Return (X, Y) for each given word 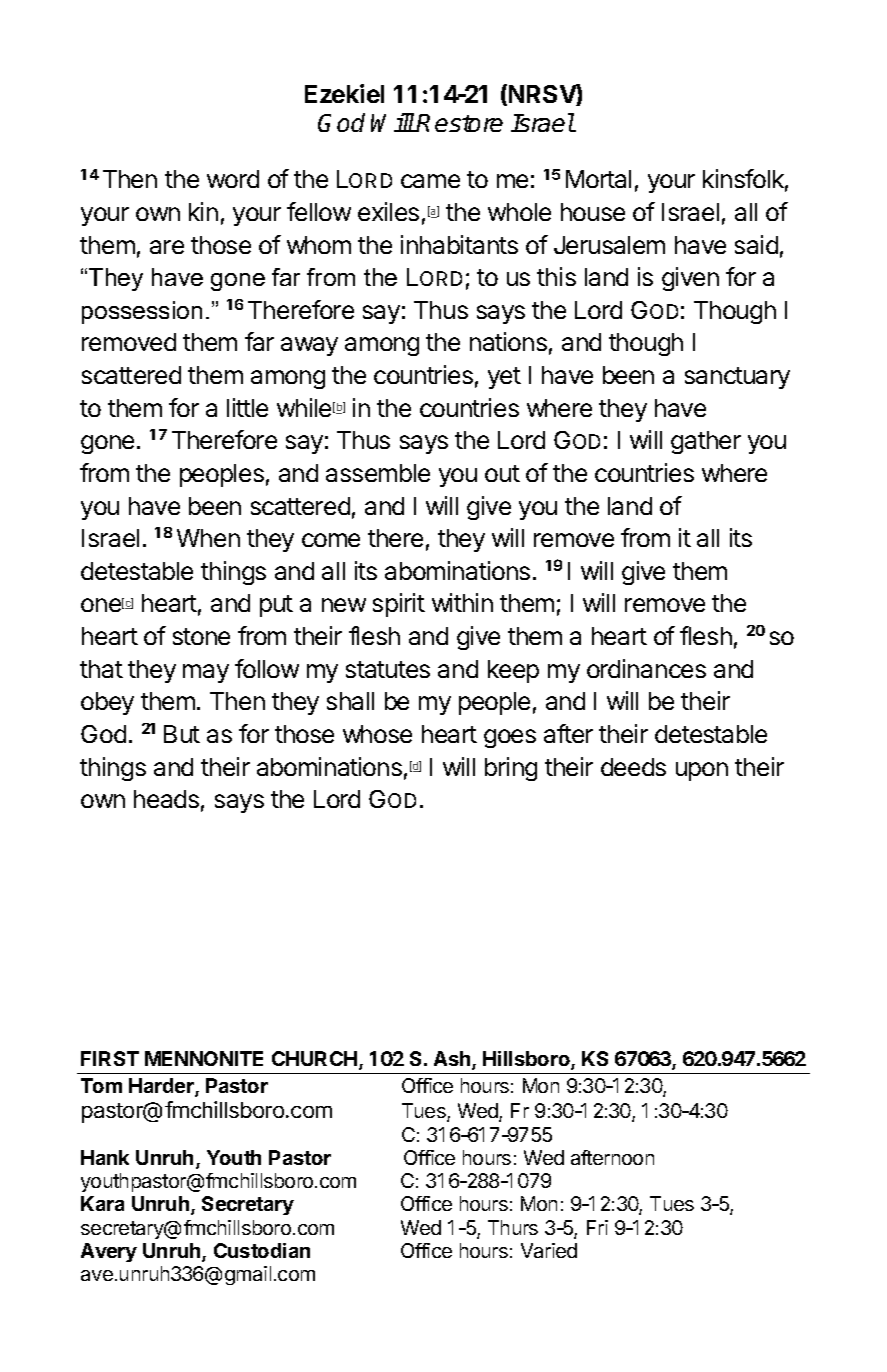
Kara (102, 1203)
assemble (378, 473)
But (182, 734)
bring (511, 769)
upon (702, 771)
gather (706, 442)
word (233, 179)
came (430, 181)
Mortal (598, 179)
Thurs (513, 1227)
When (208, 538)
